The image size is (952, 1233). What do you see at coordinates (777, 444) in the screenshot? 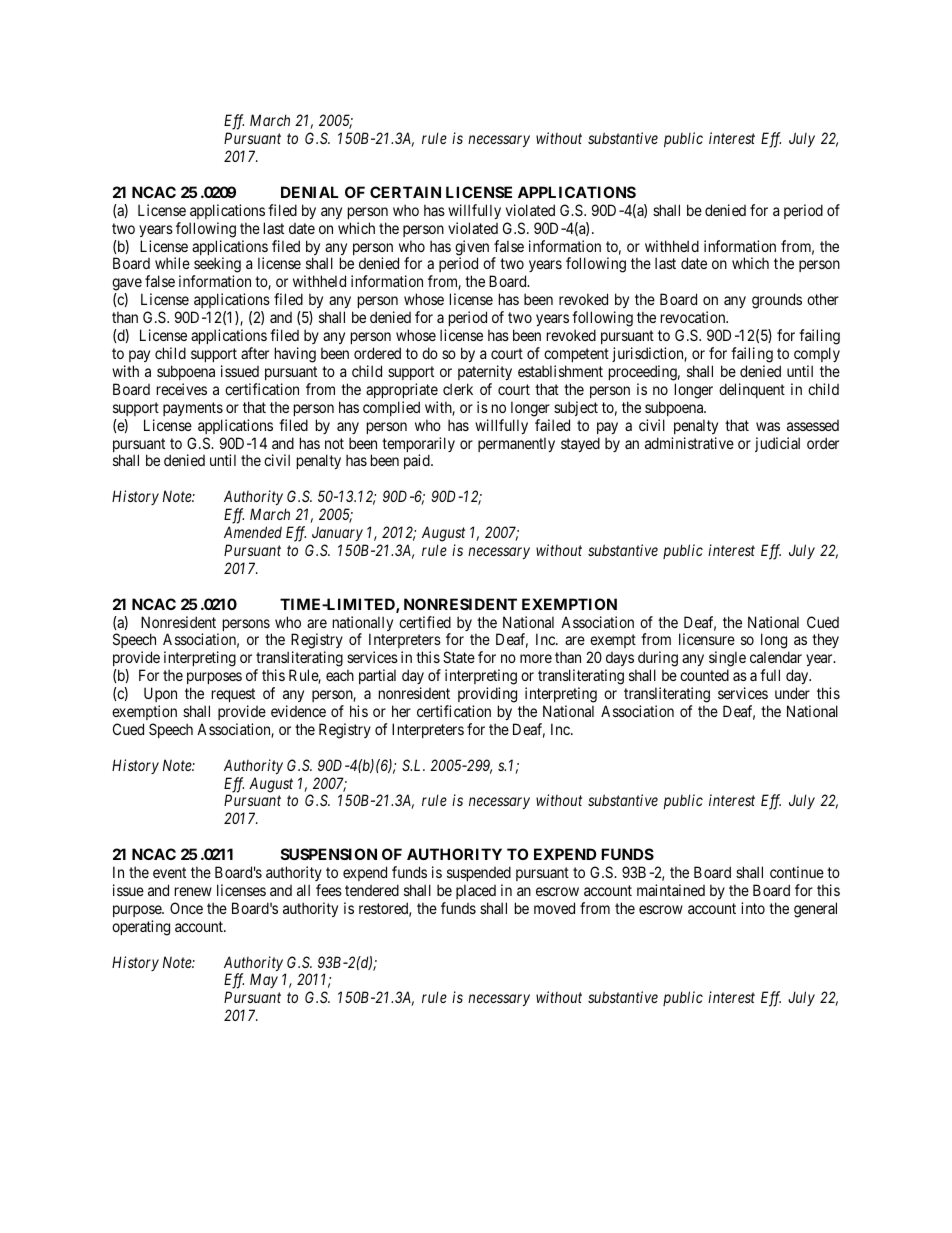
I see `judicial` at bounding box center [777, 444].
